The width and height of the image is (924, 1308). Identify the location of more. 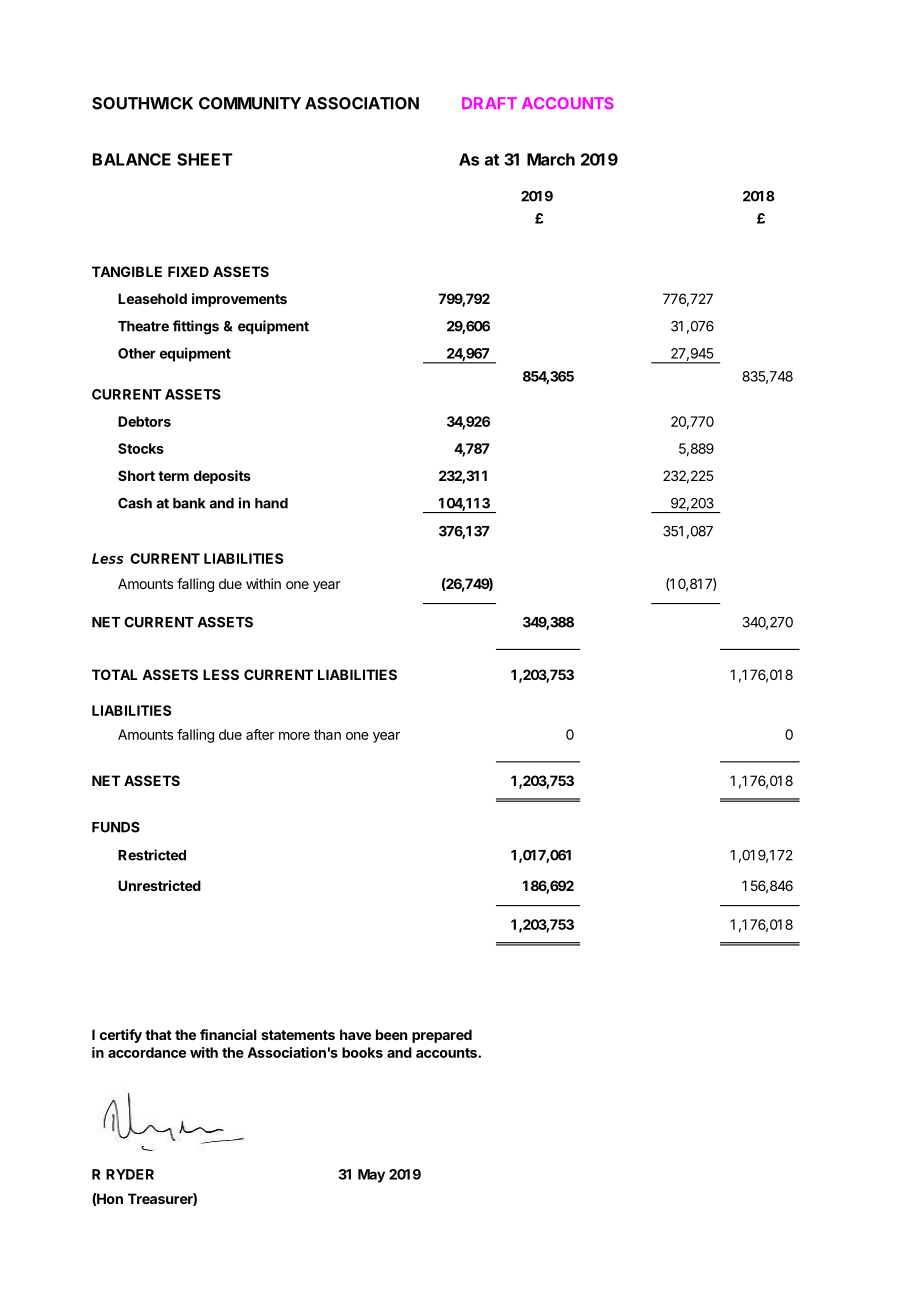
(294, 736).
